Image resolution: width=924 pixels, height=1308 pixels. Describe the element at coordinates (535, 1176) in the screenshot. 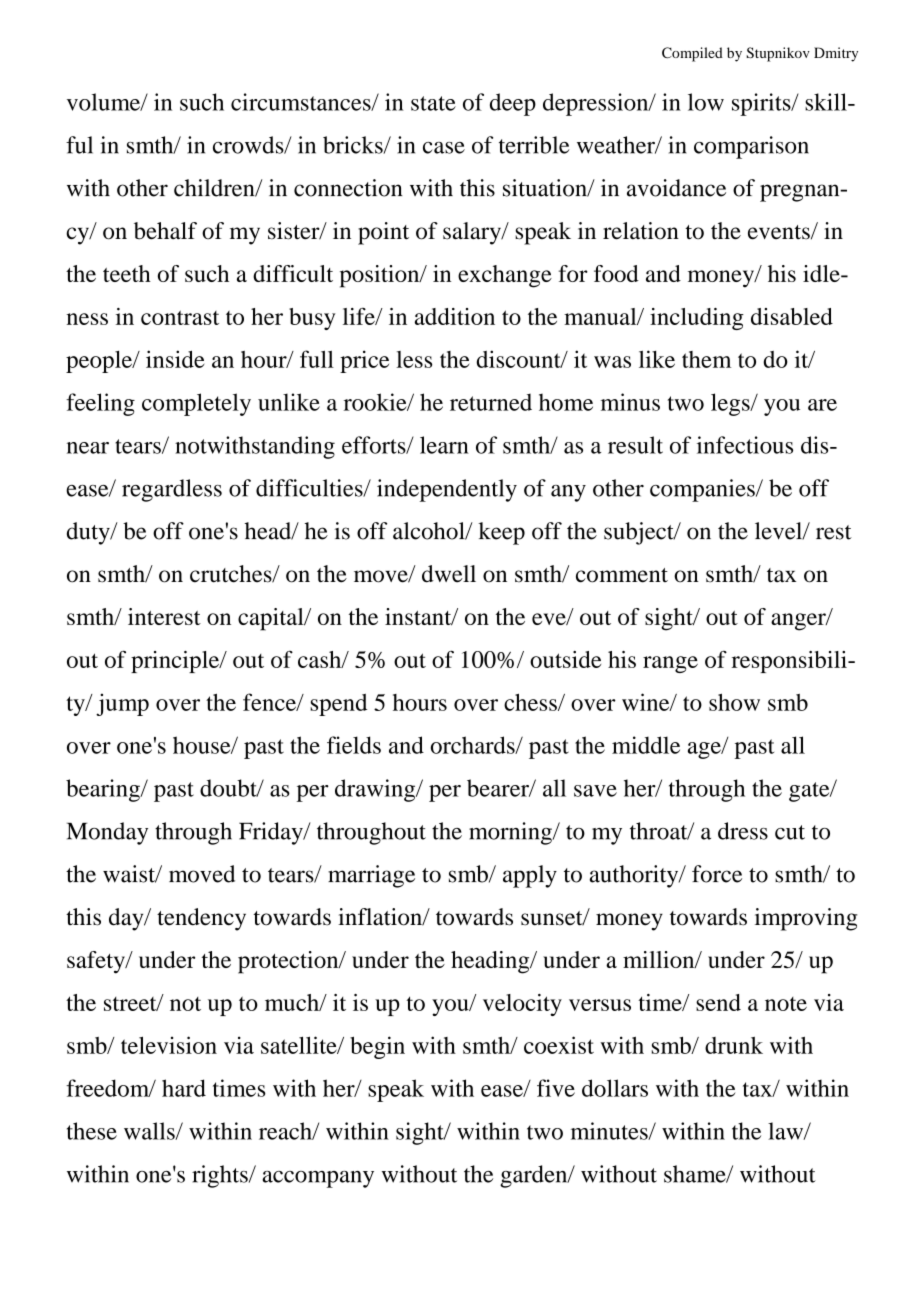

I see `garden` at that location.
